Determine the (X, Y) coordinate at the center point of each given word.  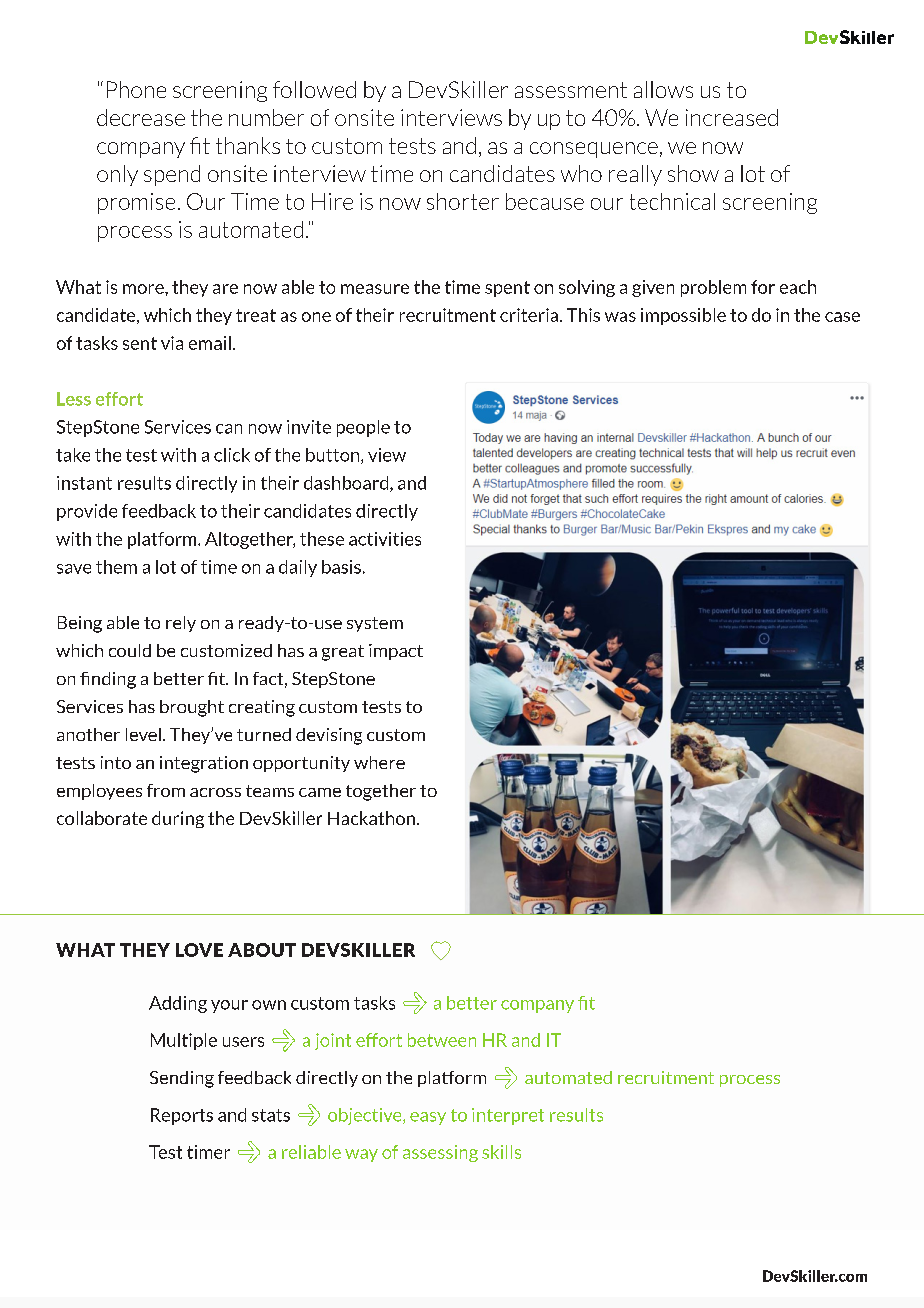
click (232, 455)
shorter (463, 201)
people (363, 428)
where (379, 762)
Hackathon (371, 818)
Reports (182, 1116)
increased (732, 117)
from (166, 790)
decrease (141, 117)
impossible (683, 316)
